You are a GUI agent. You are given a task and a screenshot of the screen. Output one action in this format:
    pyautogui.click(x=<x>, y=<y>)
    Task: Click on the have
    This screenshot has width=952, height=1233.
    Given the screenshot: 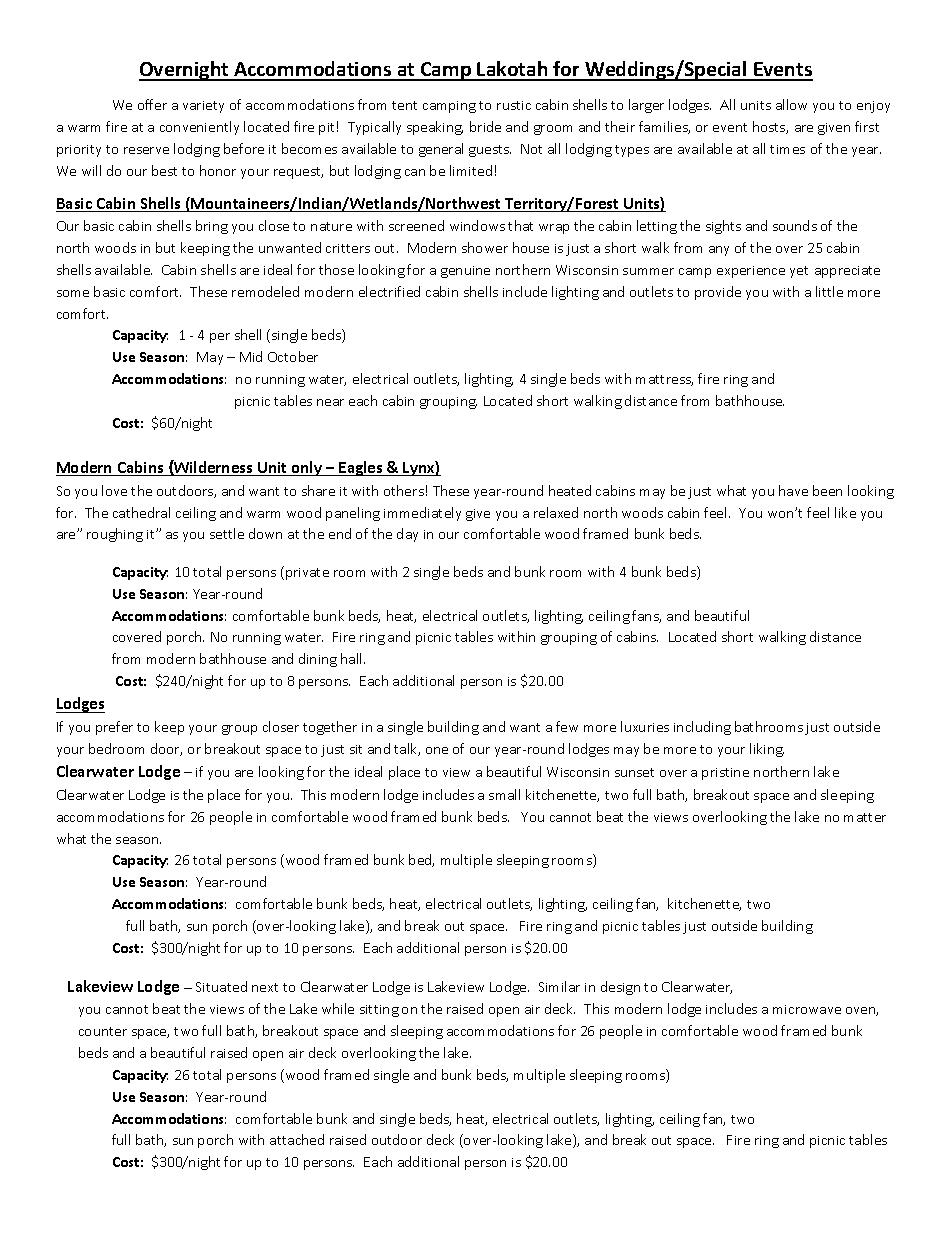 What is the action you would take?
    pyautogui.click(x=793, y=490)
